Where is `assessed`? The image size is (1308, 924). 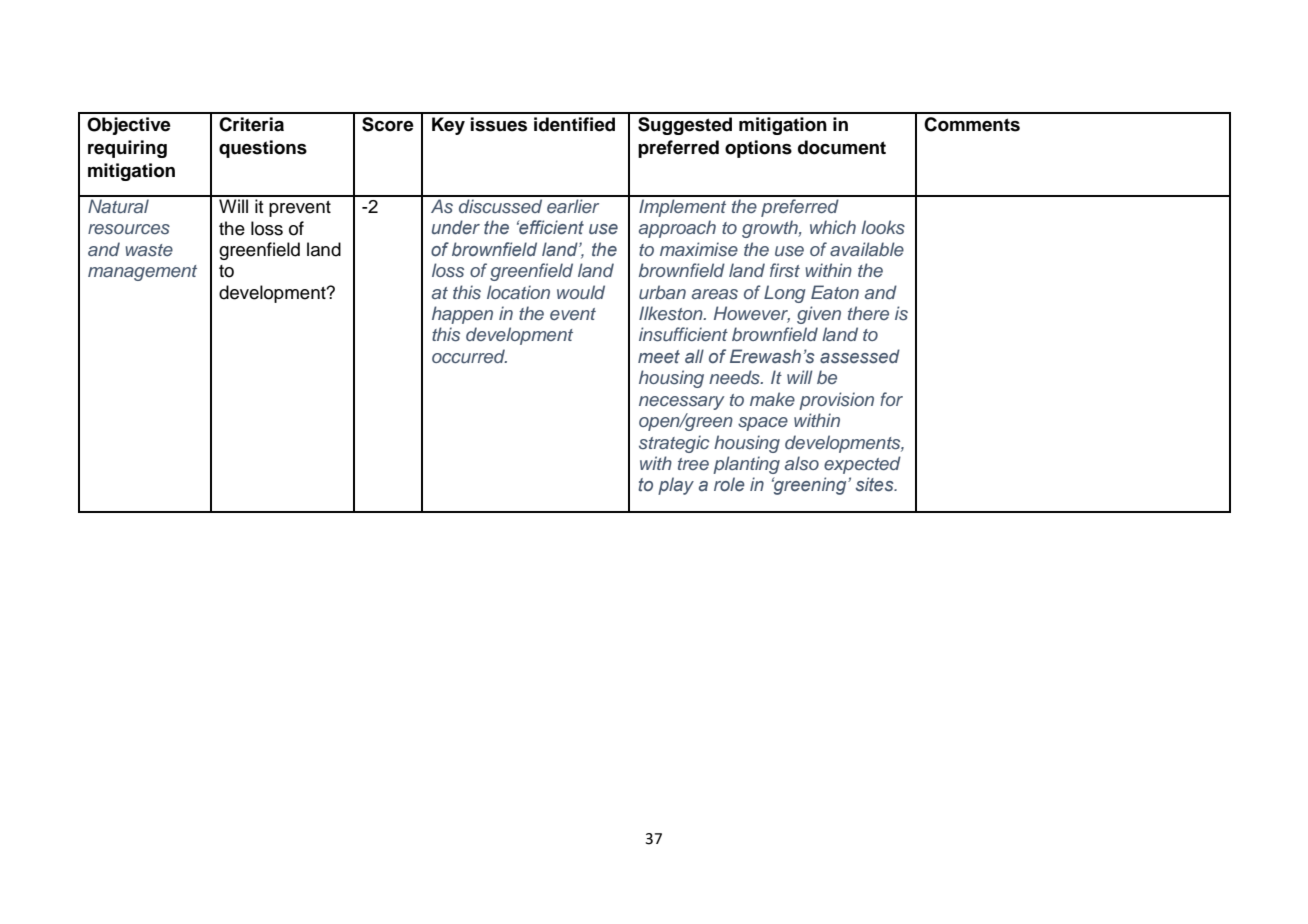 assessed is located at coordinates (860, 356).
